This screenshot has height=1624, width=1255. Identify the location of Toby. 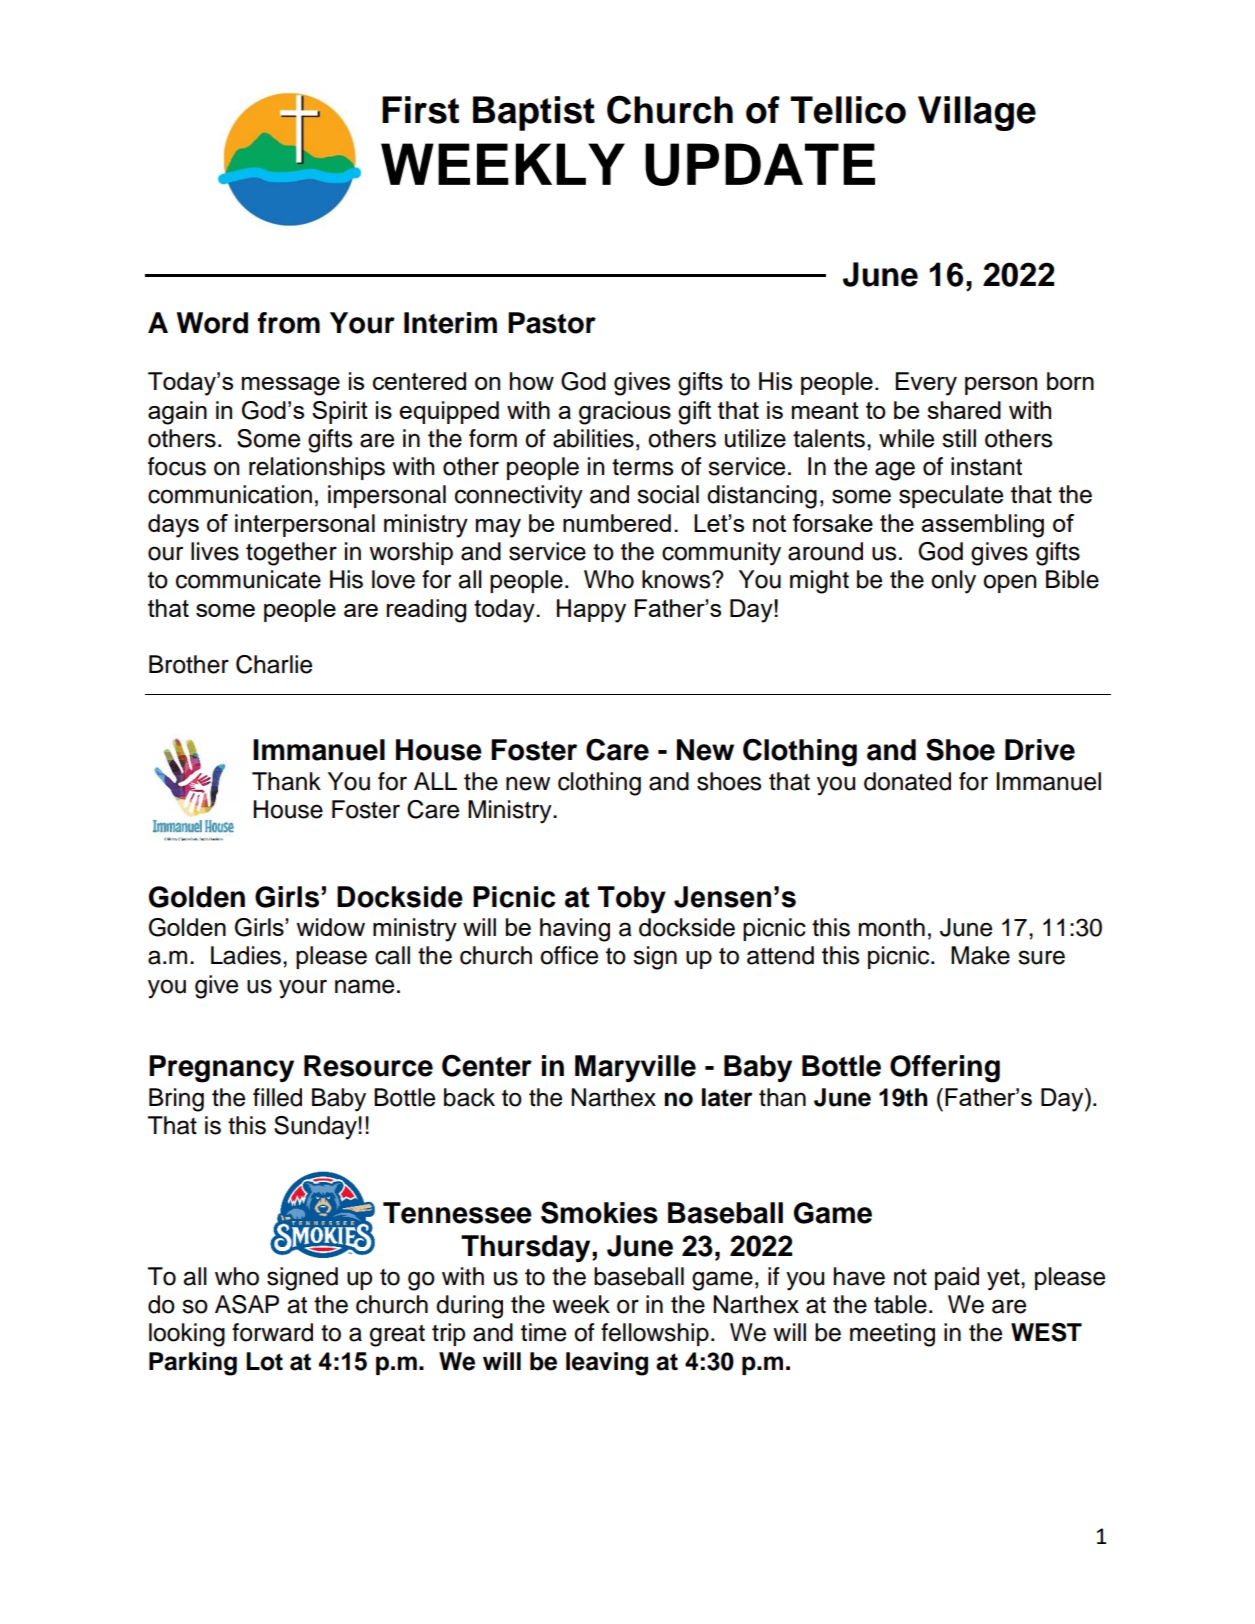
(632, 900).
